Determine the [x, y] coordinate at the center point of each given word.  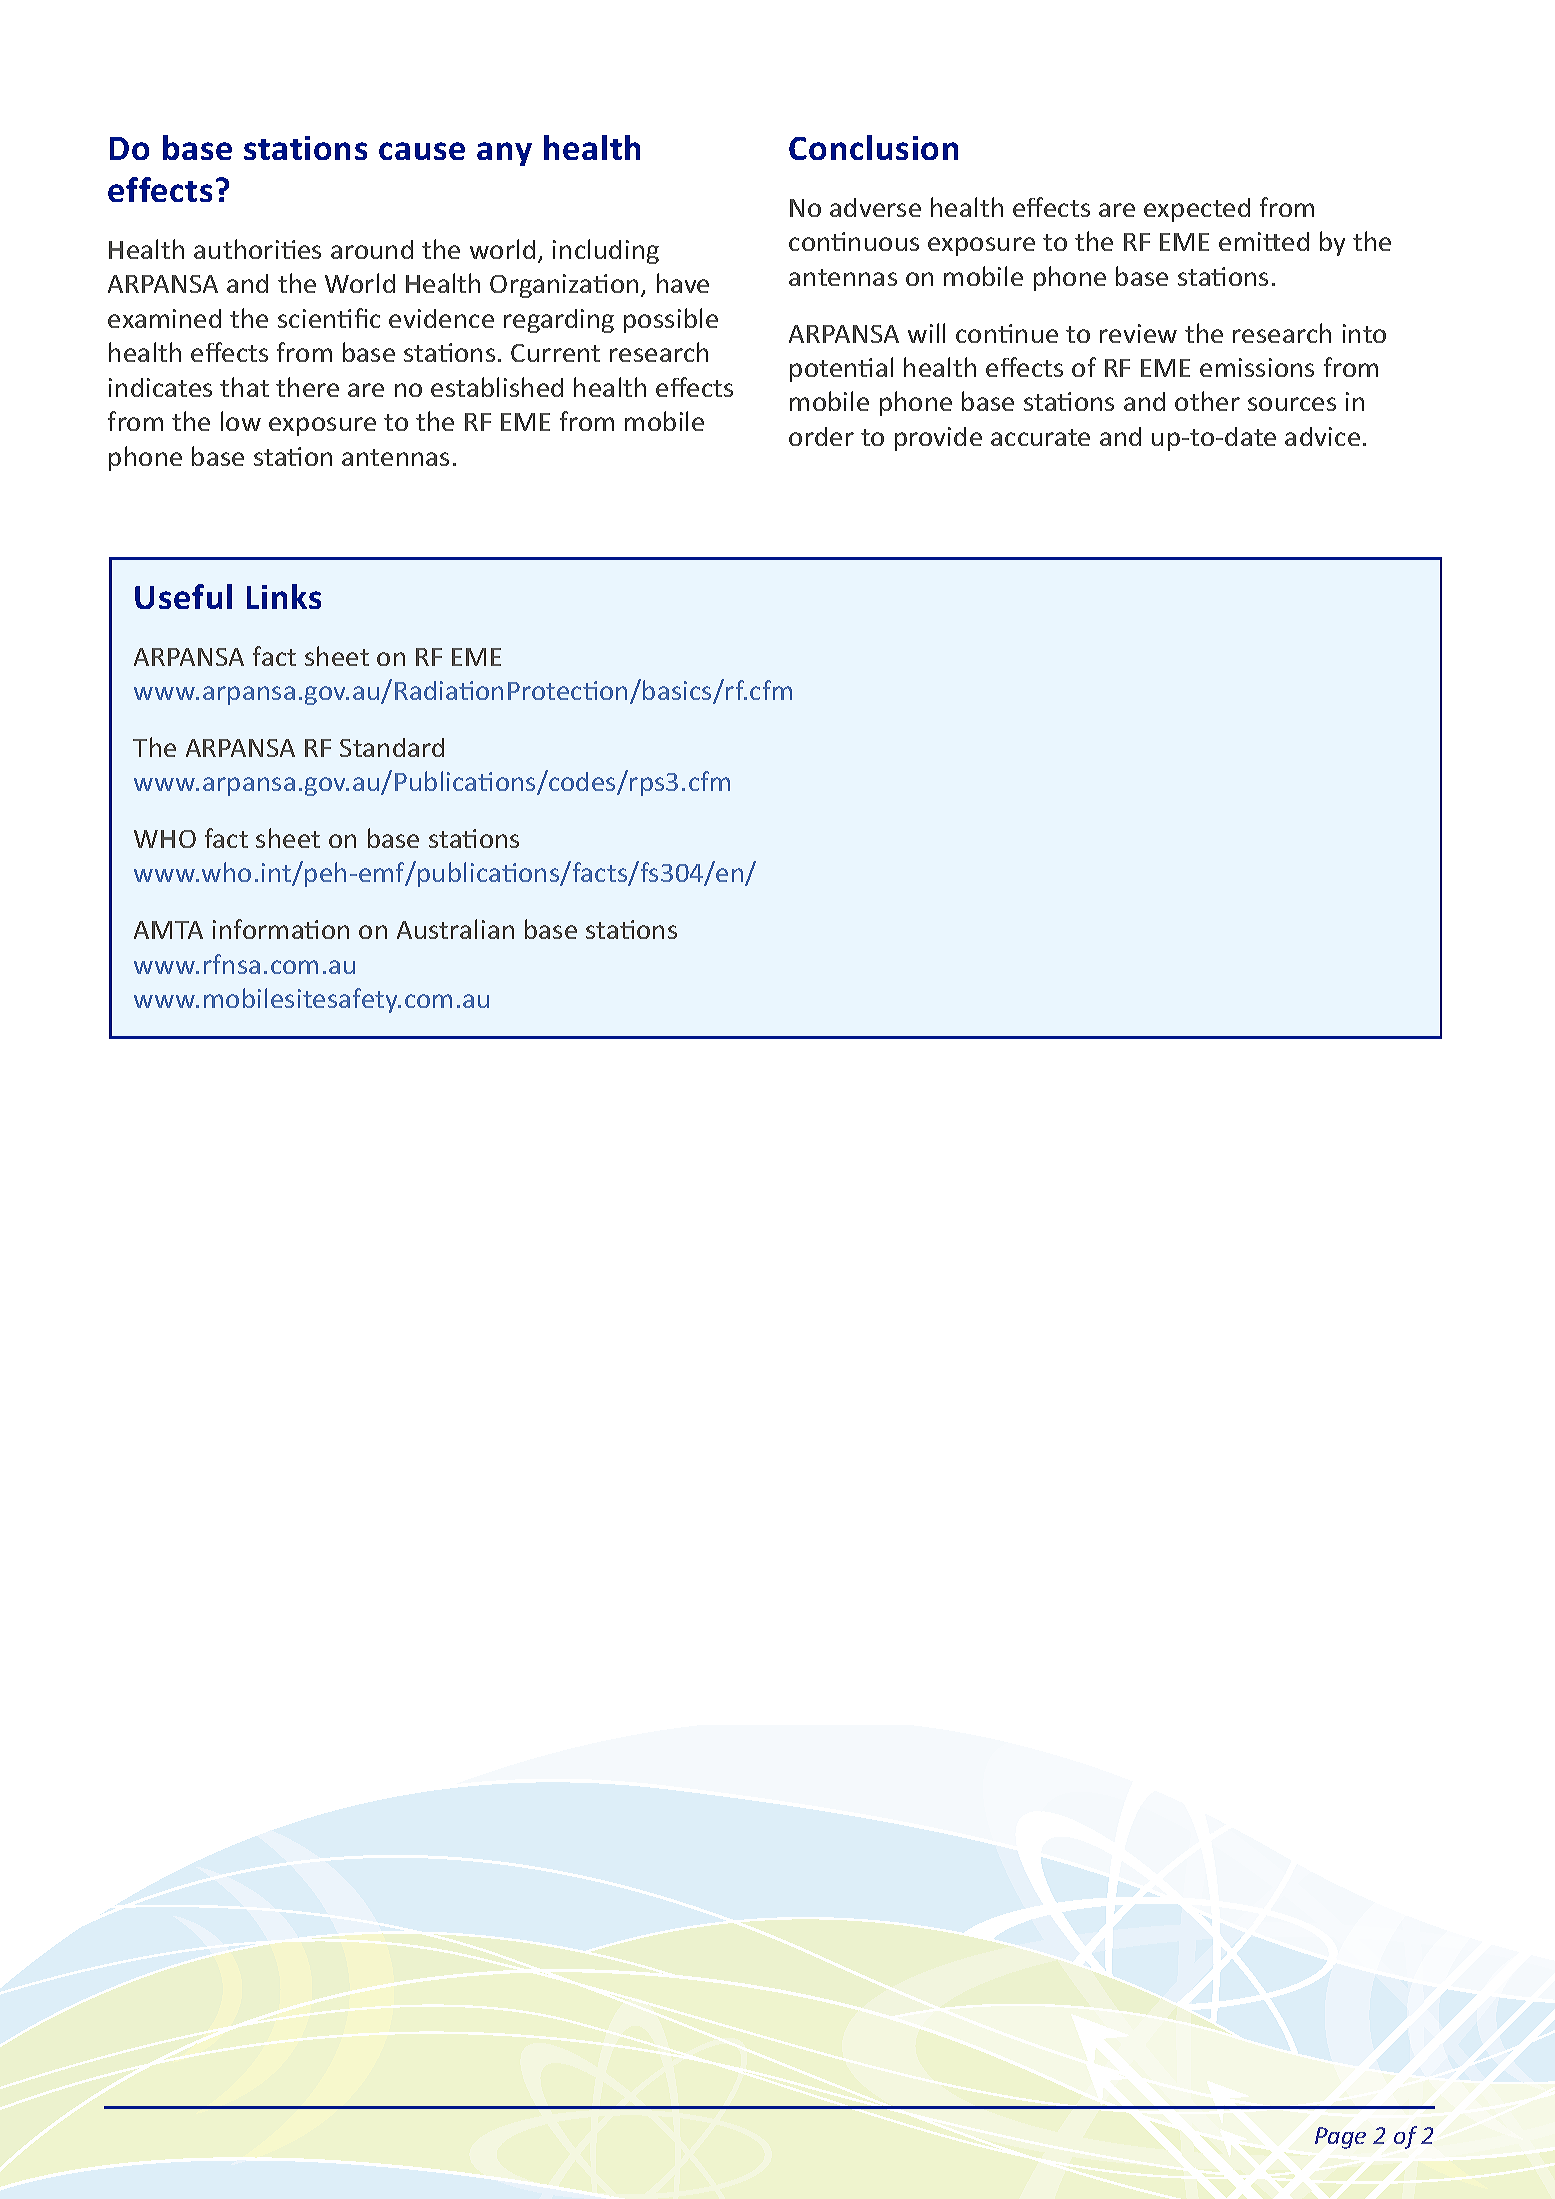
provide [938, 439]
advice [1322, 436]
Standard [392, 747]
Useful [183, 596]
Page [1340, 2138]
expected [1197, 210]
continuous [854, 241]
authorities [257, 249]
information [281, 929]
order [821, 436]
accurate [1040, 437]
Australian [455, 929]
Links [284, 596]
